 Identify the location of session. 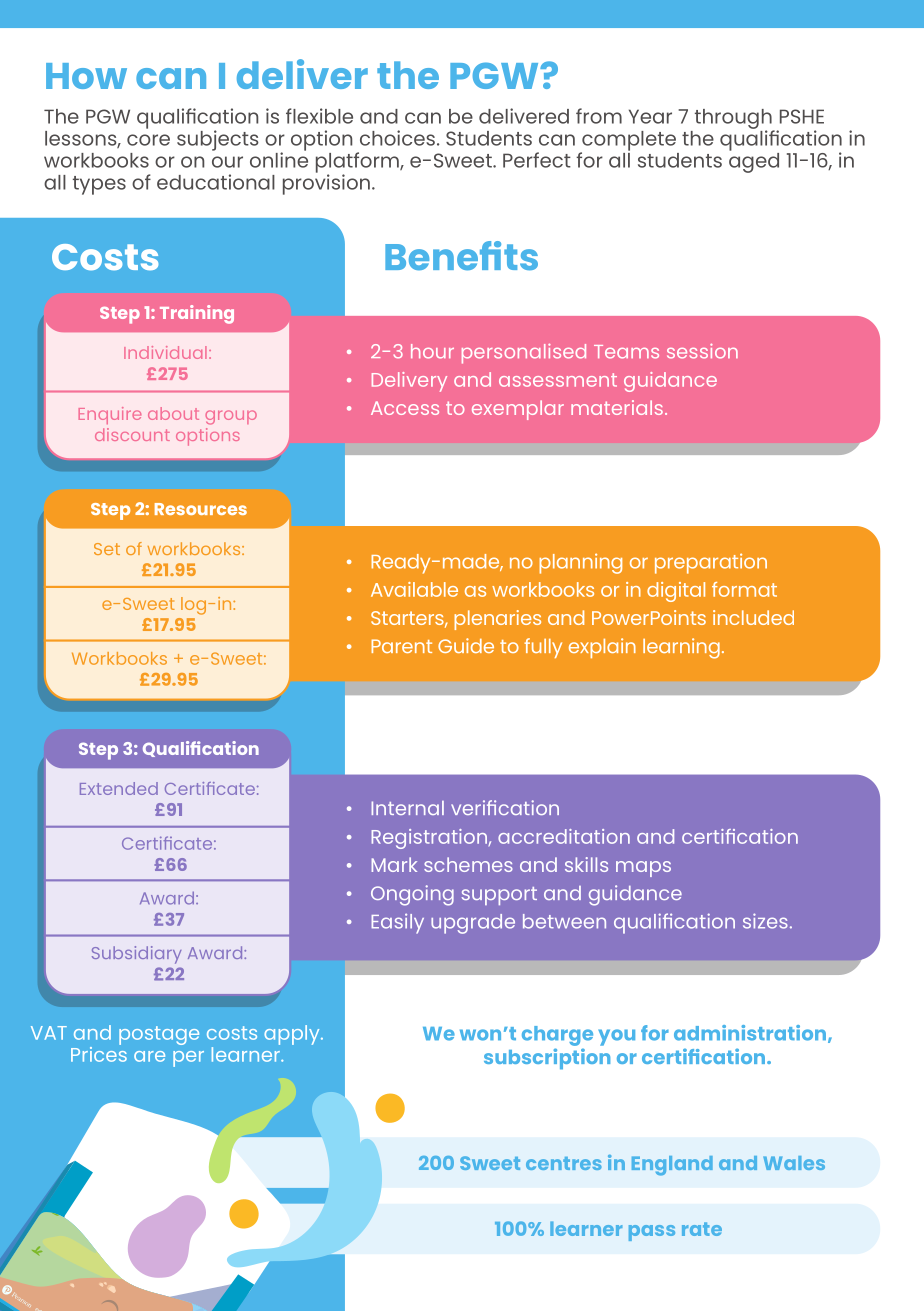
(702, 351).
